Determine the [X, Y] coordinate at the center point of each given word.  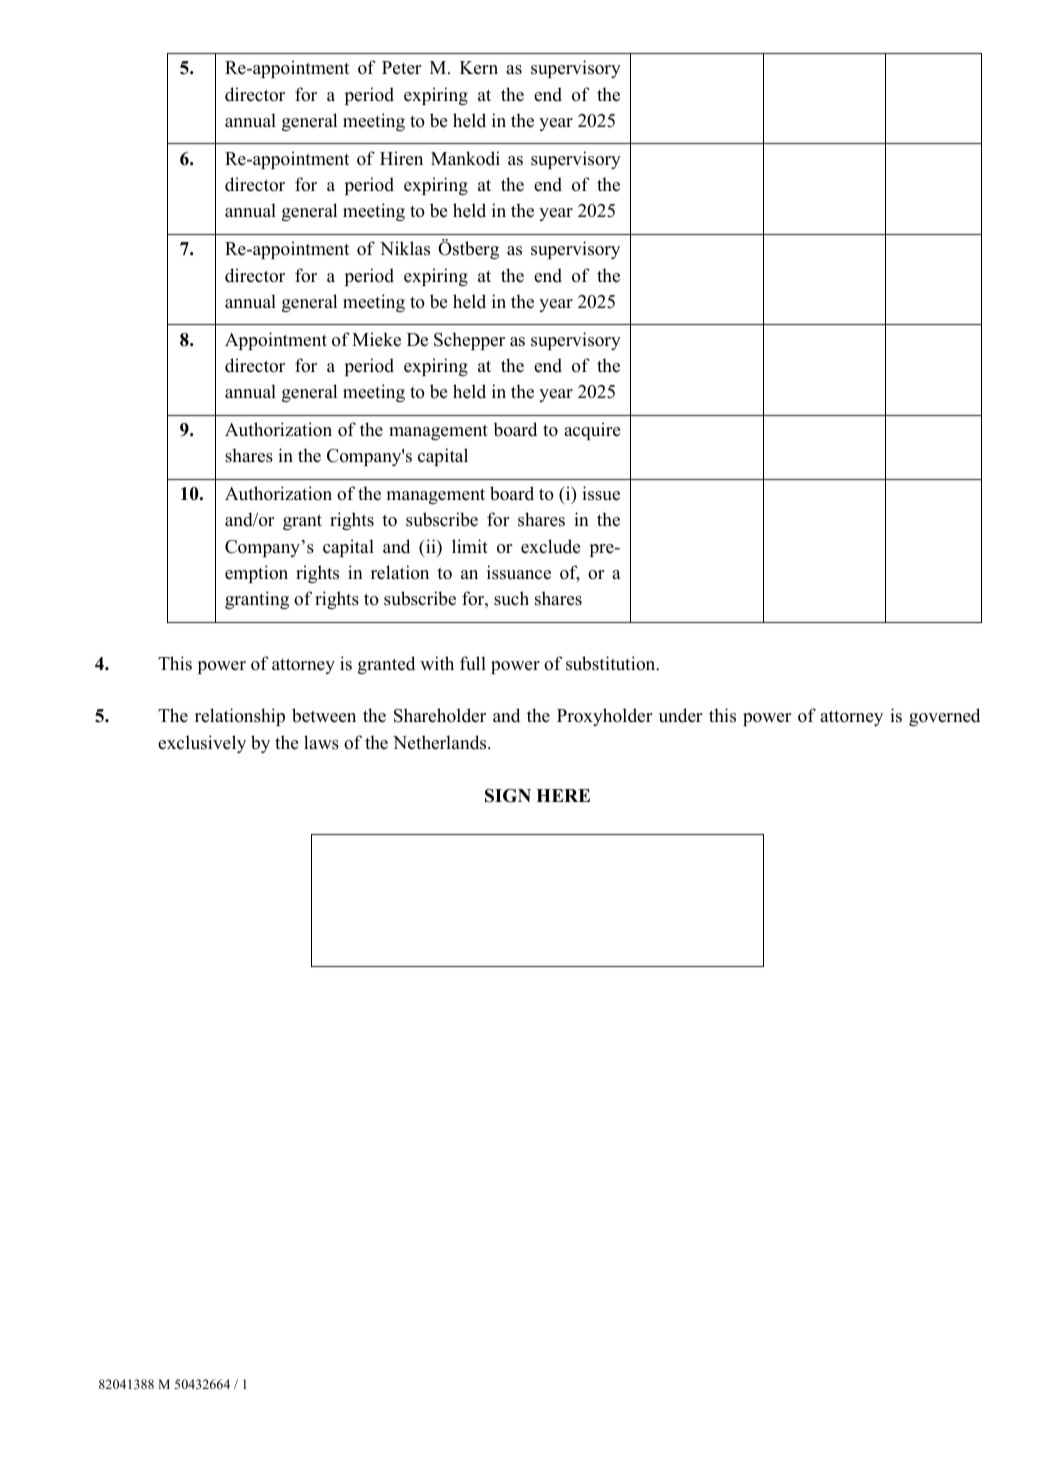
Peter [401, 68]
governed [944, 717]
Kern [479, 68]
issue [601, 493]
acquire [592, 431]
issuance [519, 572]
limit [470, 546]
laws [321, 742]
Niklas [405, 248]
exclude [550, 546]
